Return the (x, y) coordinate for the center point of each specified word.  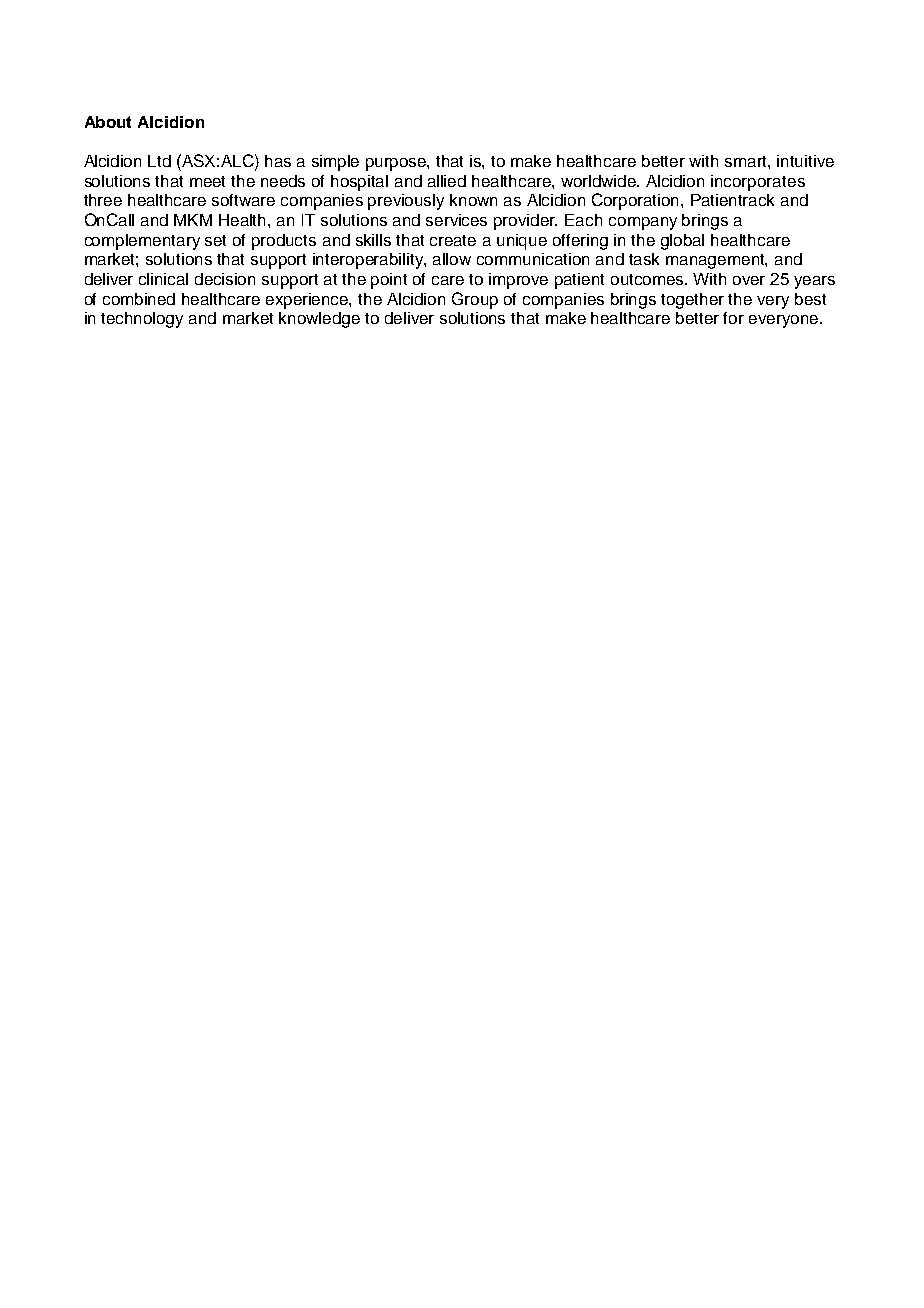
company (643, 223)
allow (452, 259)
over (749, 280)
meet (207, 181)
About (108, 122)
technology (142, 320)
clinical (163, 279)
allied (447, 181)
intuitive (805, 161)
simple (335, 163)
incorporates (758, 183)
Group (475, 300)
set (215, 240)
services (456, 220)
